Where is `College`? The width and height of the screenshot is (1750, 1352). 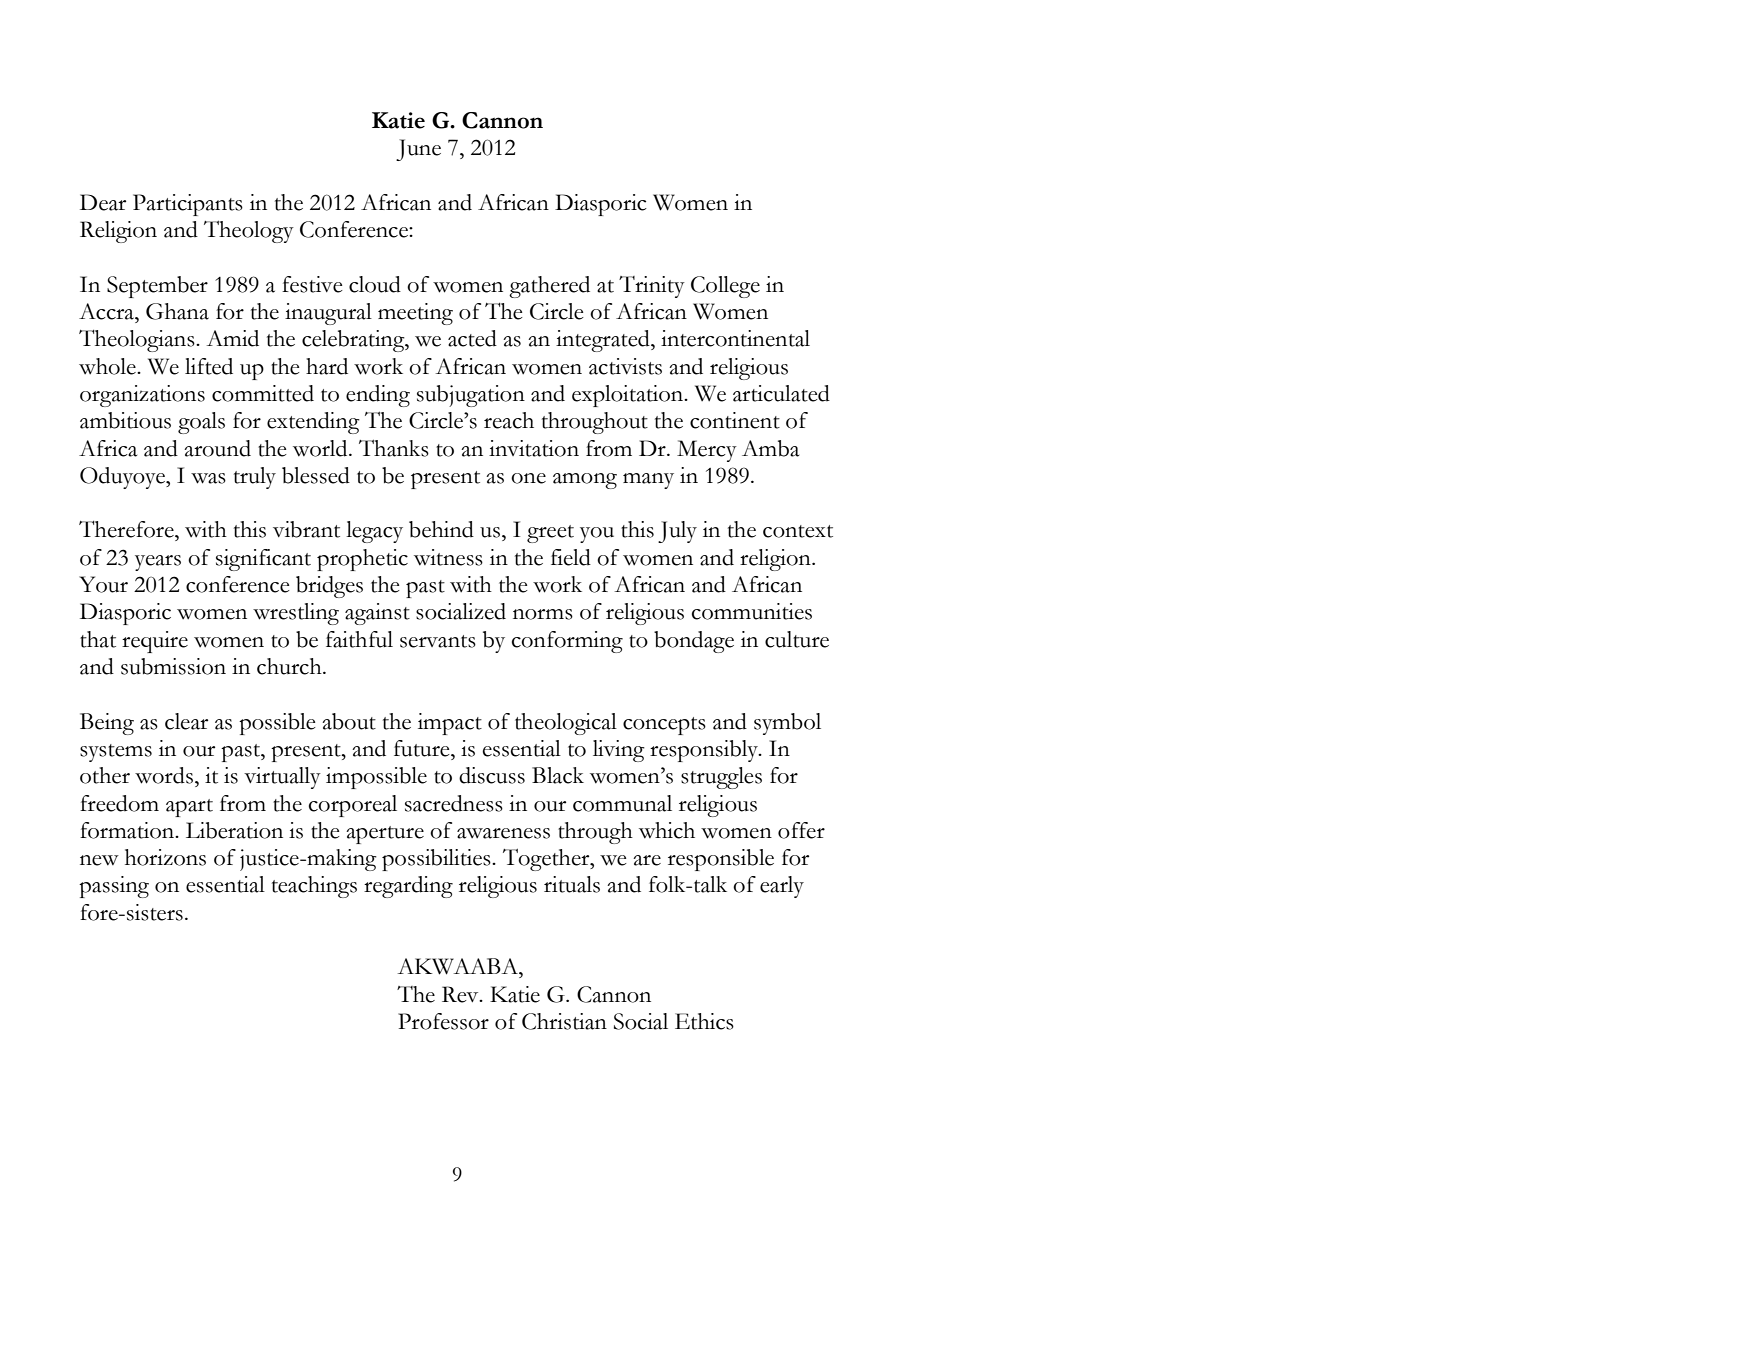
College is located at coordinates (725, 287).
